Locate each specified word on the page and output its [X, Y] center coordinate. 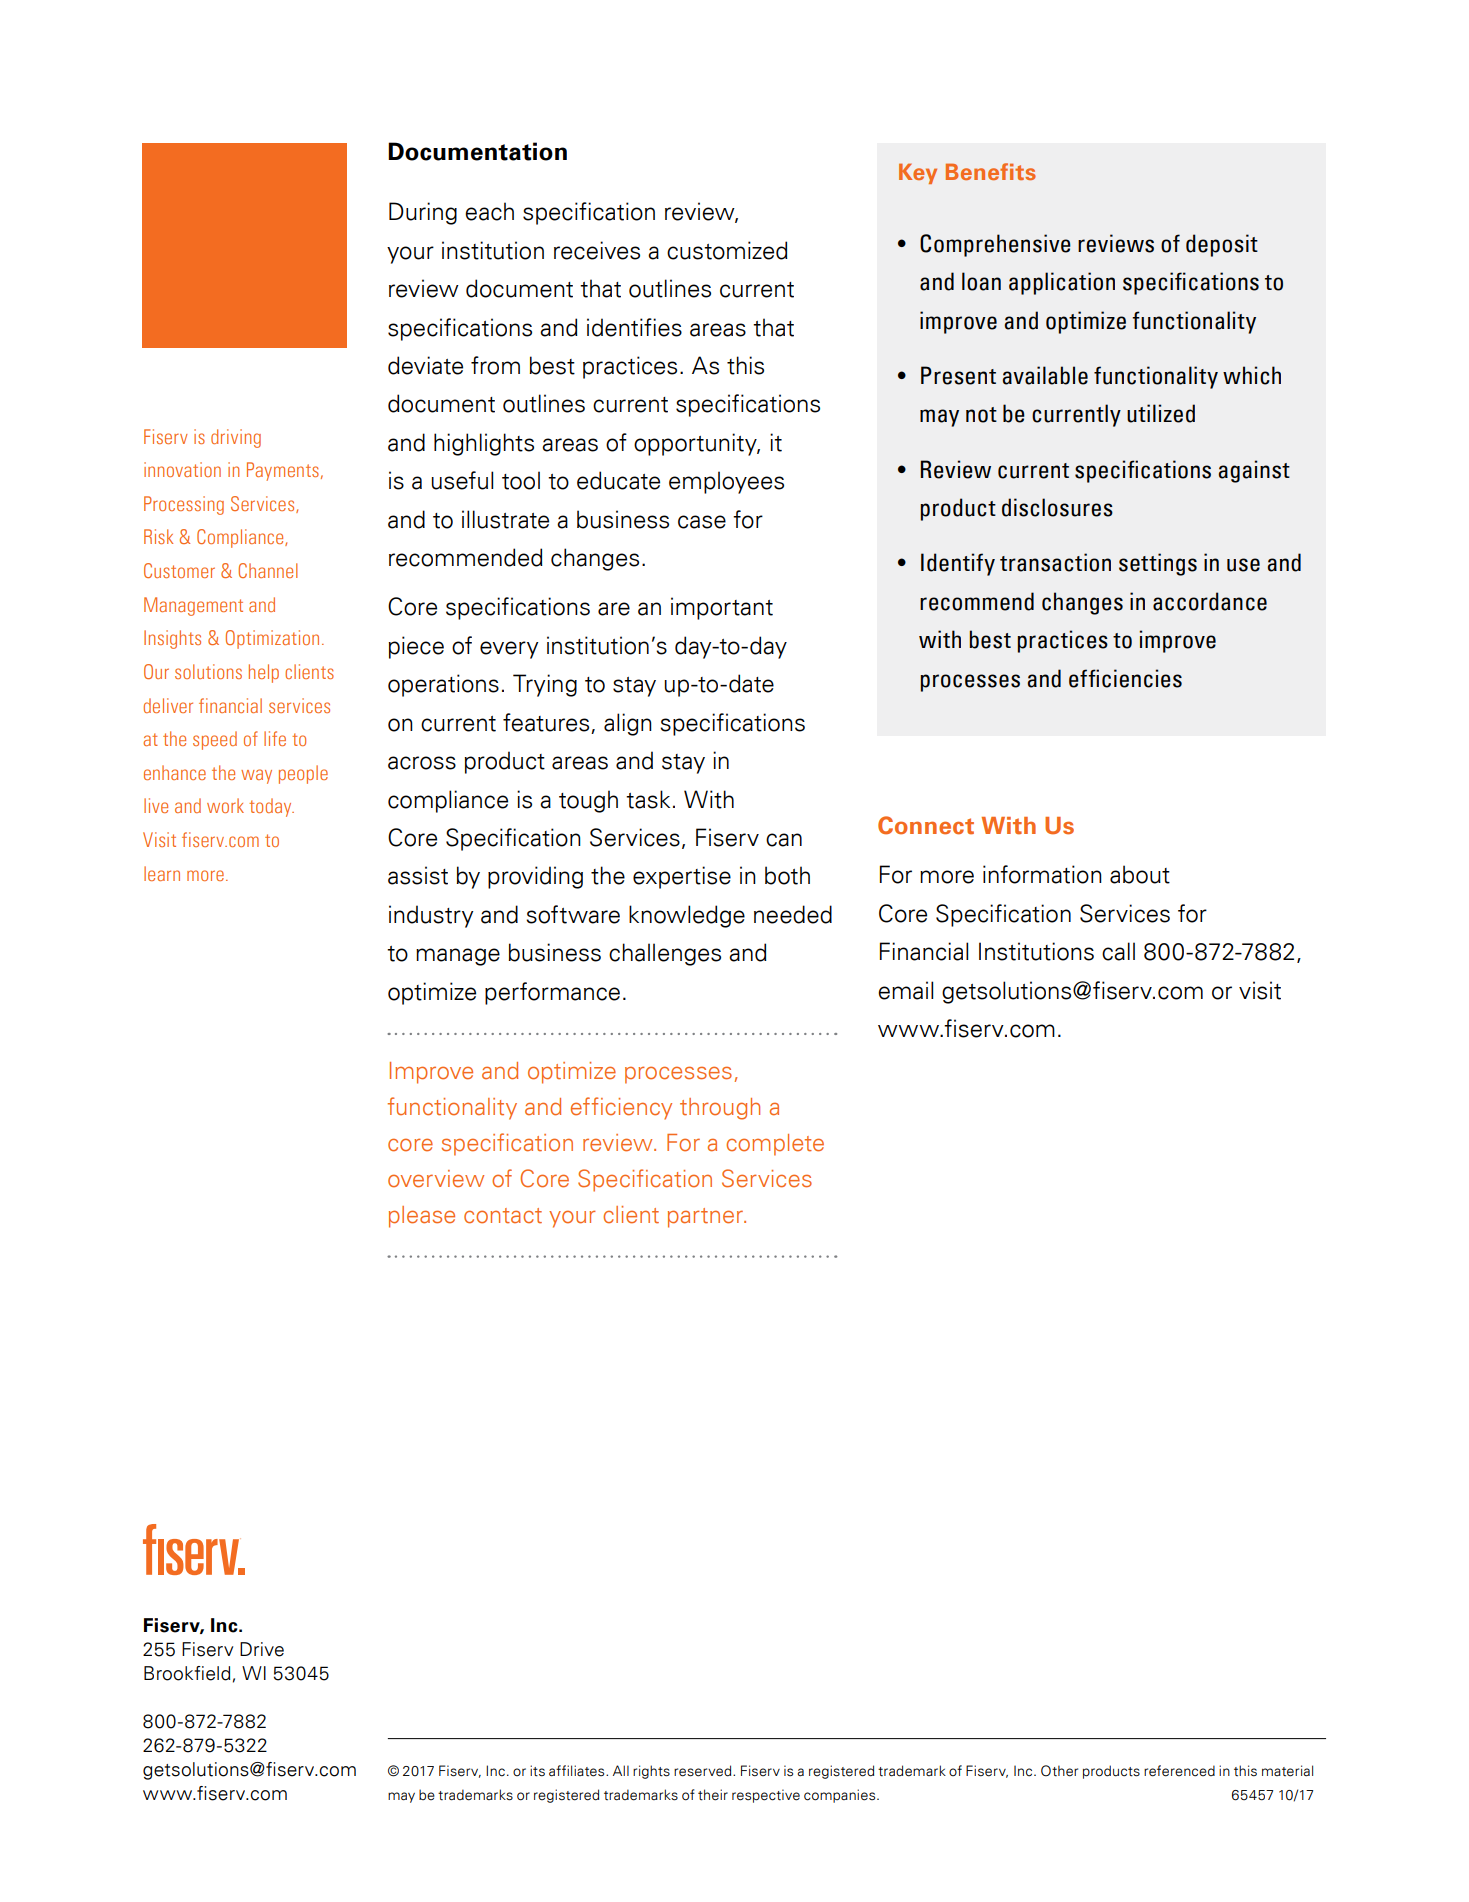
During [423, 213]
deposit [1222, 245]
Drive [262, 1649]
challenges [665, 954]
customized [727, 250]
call [1118, 951]
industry [431, 916]
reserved [704, 1771]
